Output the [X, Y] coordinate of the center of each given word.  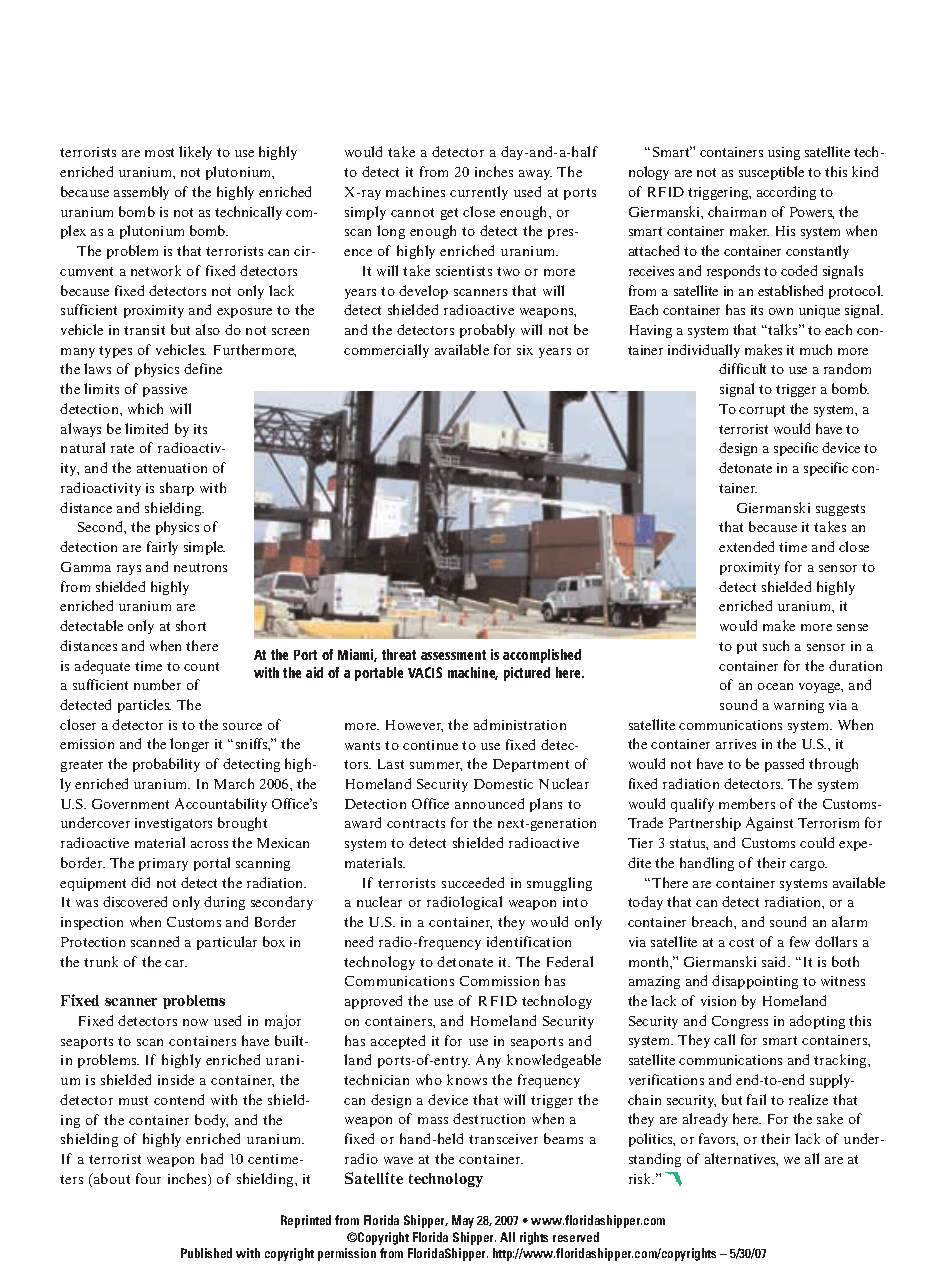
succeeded [473, 882]
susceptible [771, 173]
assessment [453, 655]
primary [163, 864]
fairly [162, 548]
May [463, 1221]
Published [206, 1253]
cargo [808, 866]
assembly [141, 193]
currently [479, 193]
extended [746, 546]
